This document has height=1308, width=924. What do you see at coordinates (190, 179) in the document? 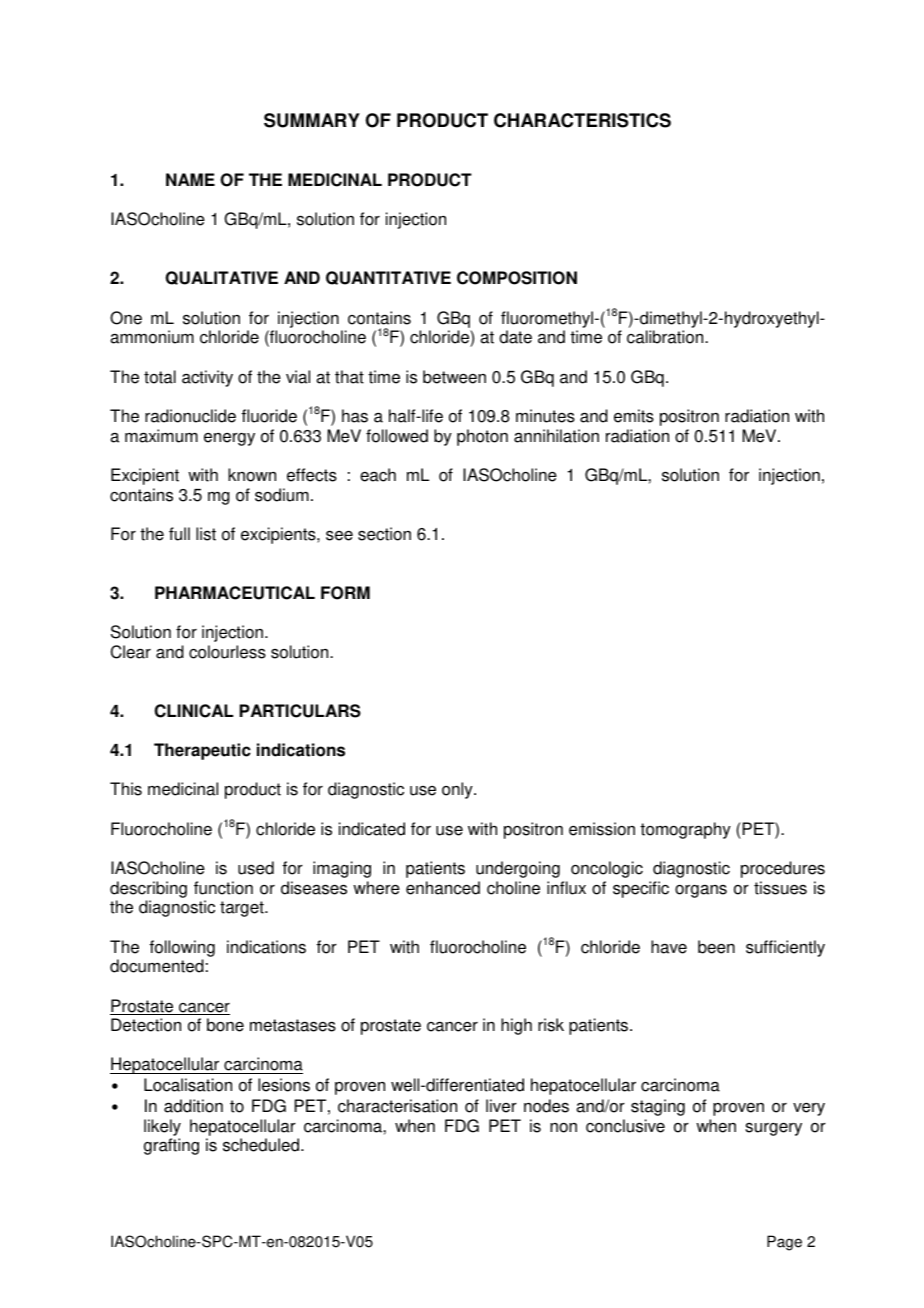
I see `NAME` at bounding box center [190, 179].
